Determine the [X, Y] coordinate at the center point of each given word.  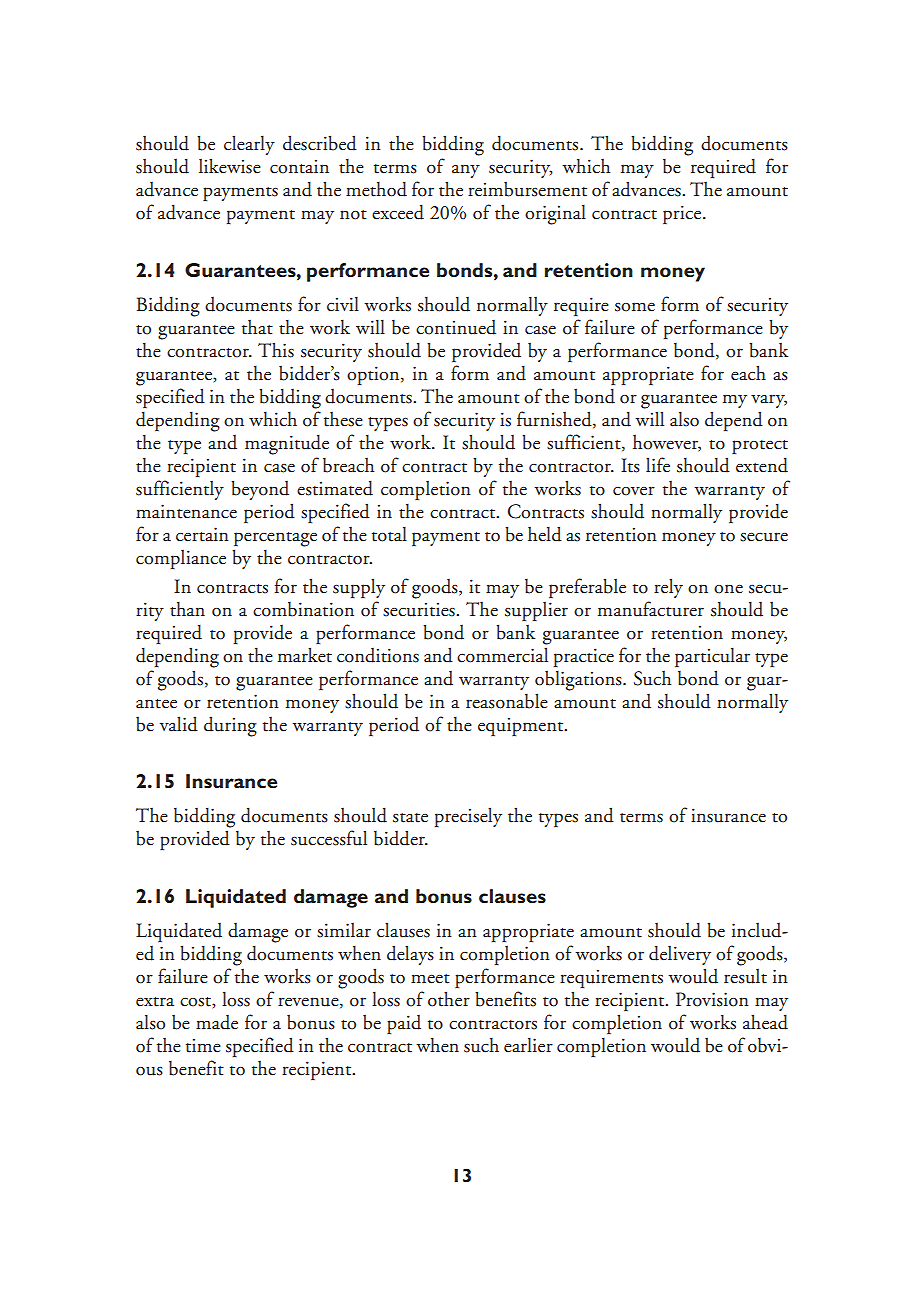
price [683, 214]
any [466, 171]
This [276, 350]
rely [668, 588]
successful [329, 838]
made [217, 1022]
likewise [230, 166]
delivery [680, 955]
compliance [181, 559]
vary [769, 401]
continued [456, 327]
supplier [536, 611]
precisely [468, 817]
